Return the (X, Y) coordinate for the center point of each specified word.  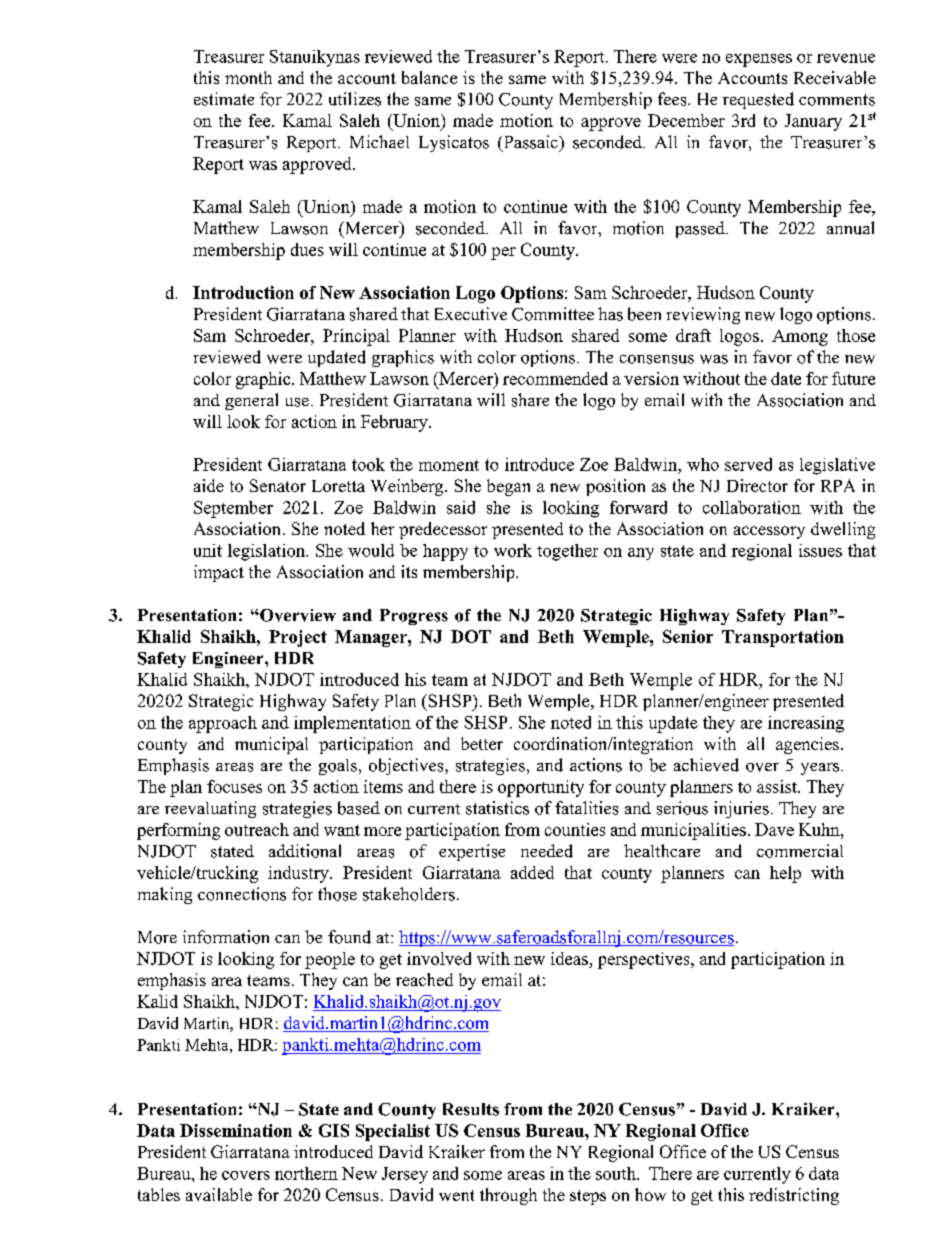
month (248, 77)
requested (758, 100)
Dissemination (236, 1130)
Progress (414, 617)
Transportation (783, 638)
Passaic (530, 143)
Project (298, 638)
